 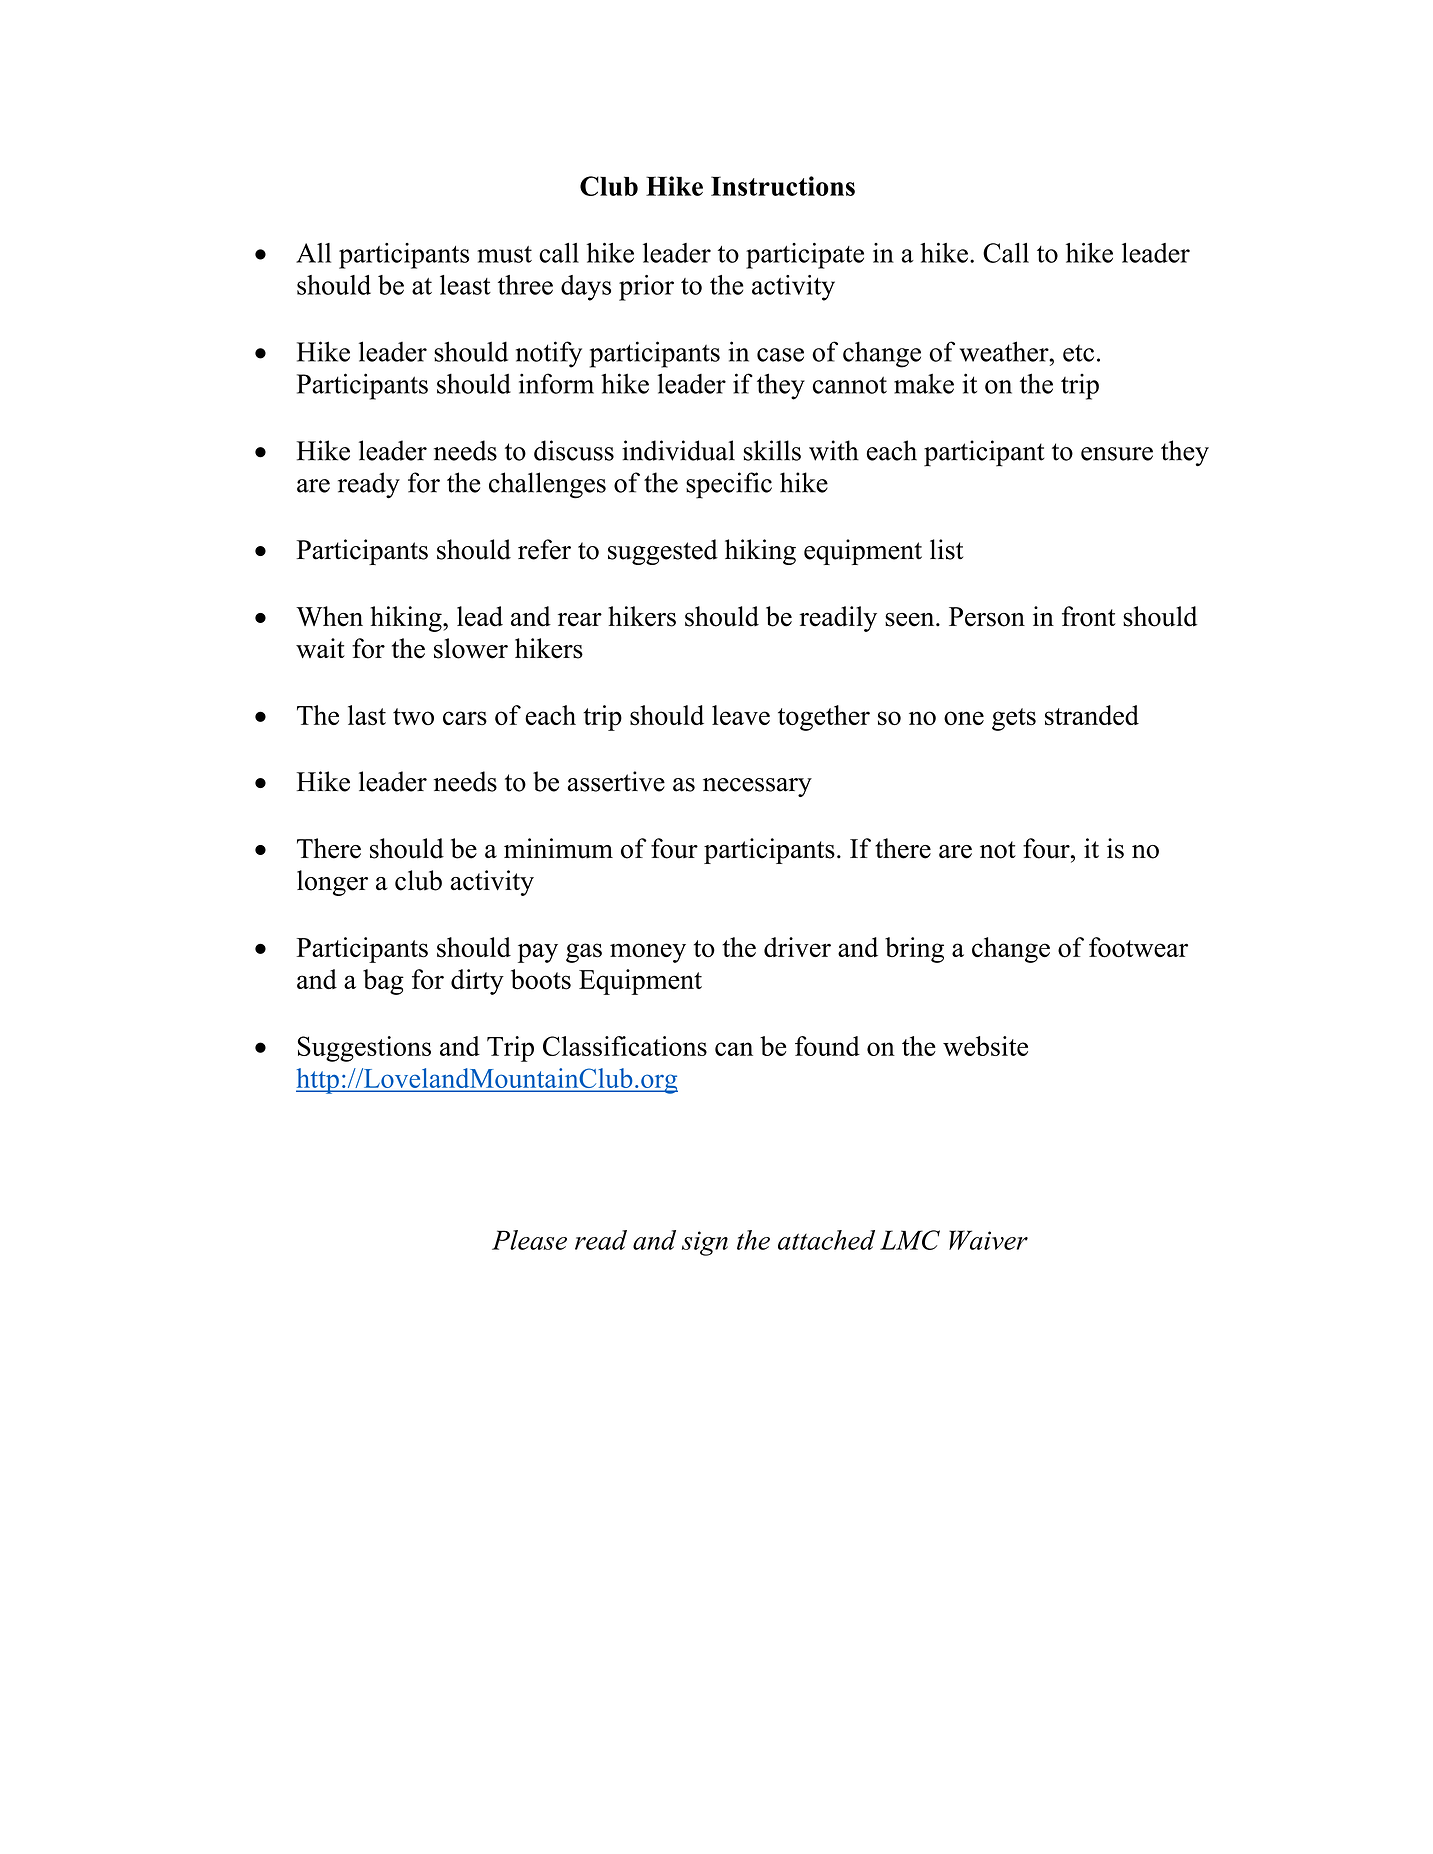 I want to click on Waiver, so click(x=988, y=1240).
